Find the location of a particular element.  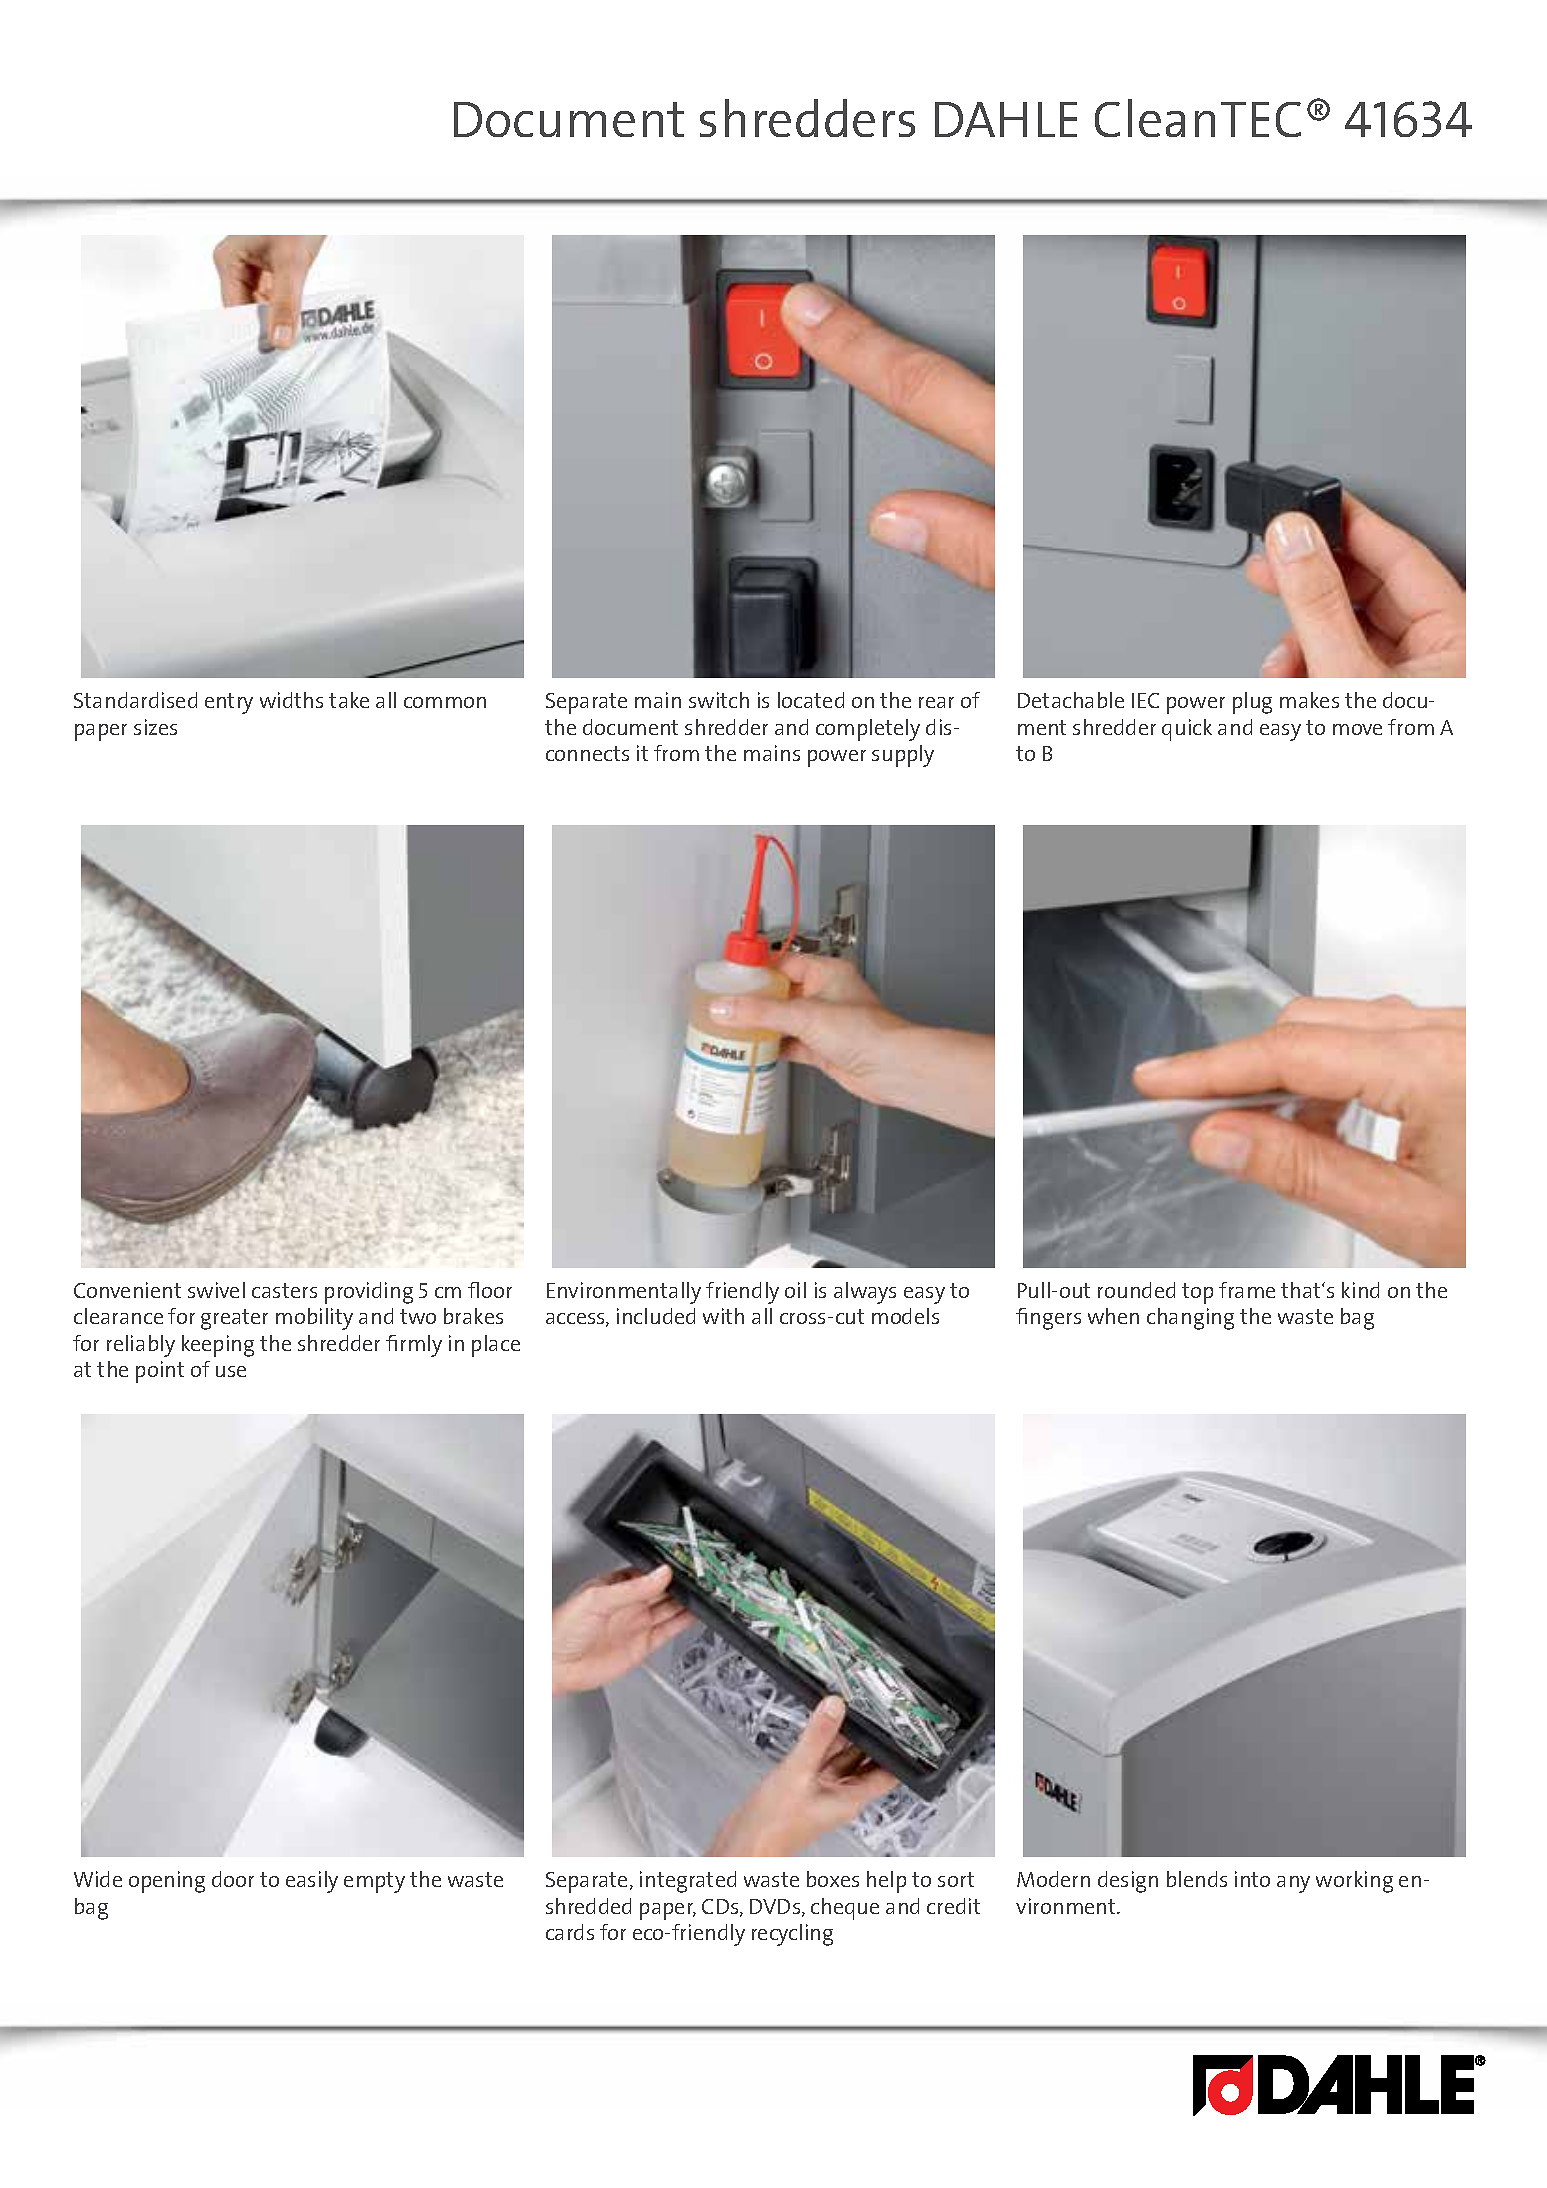

easily is located at coordinates (312, 1882).
